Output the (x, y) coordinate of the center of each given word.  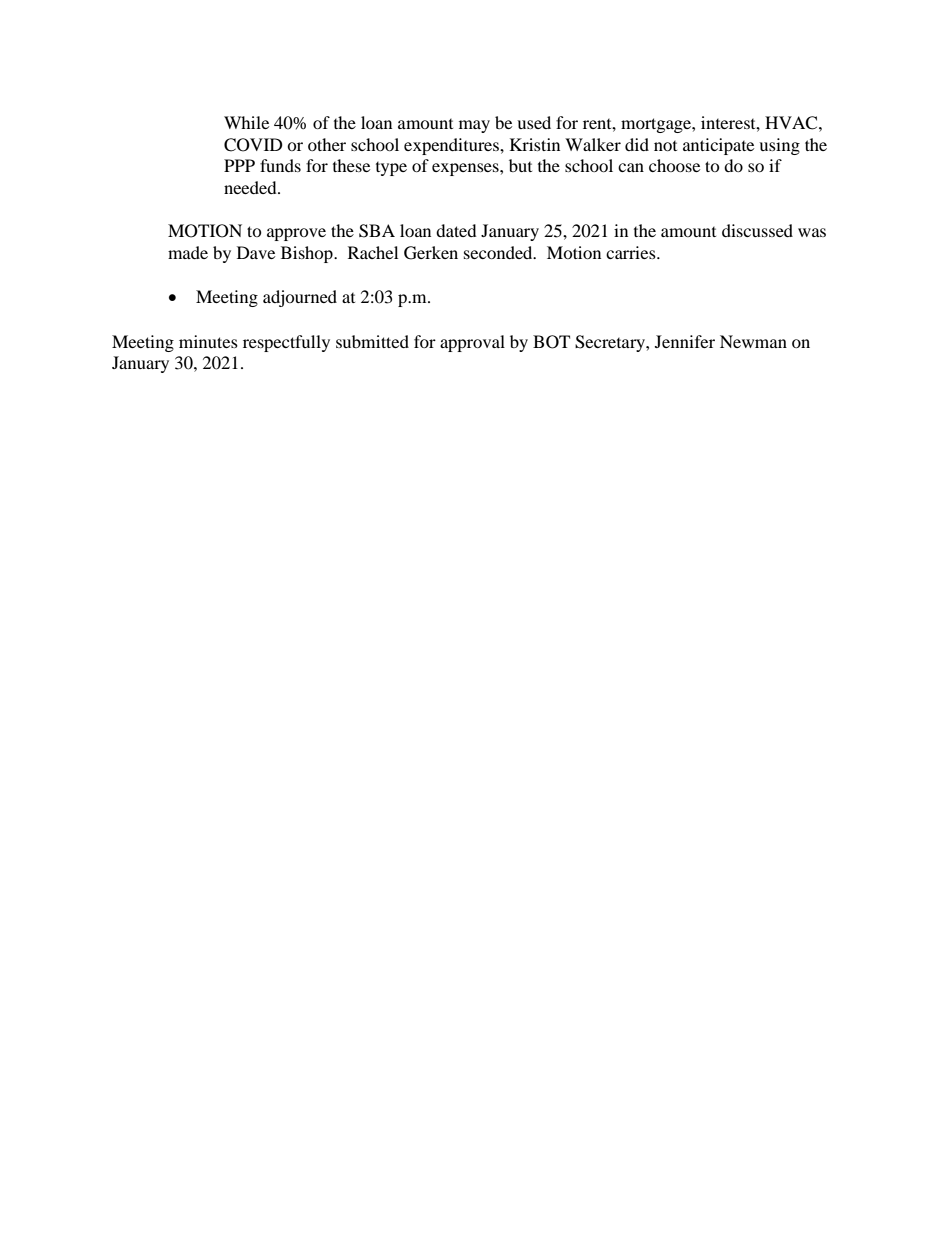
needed (251, 187)
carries (632, 252)
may (474, 126)
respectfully (286, 343)
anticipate (718, 146)
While (246, 122)
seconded (499, 252)
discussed (757, 230)
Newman (753, 341)
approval (472, 343)
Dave (256, 252)
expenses (466, 169)
